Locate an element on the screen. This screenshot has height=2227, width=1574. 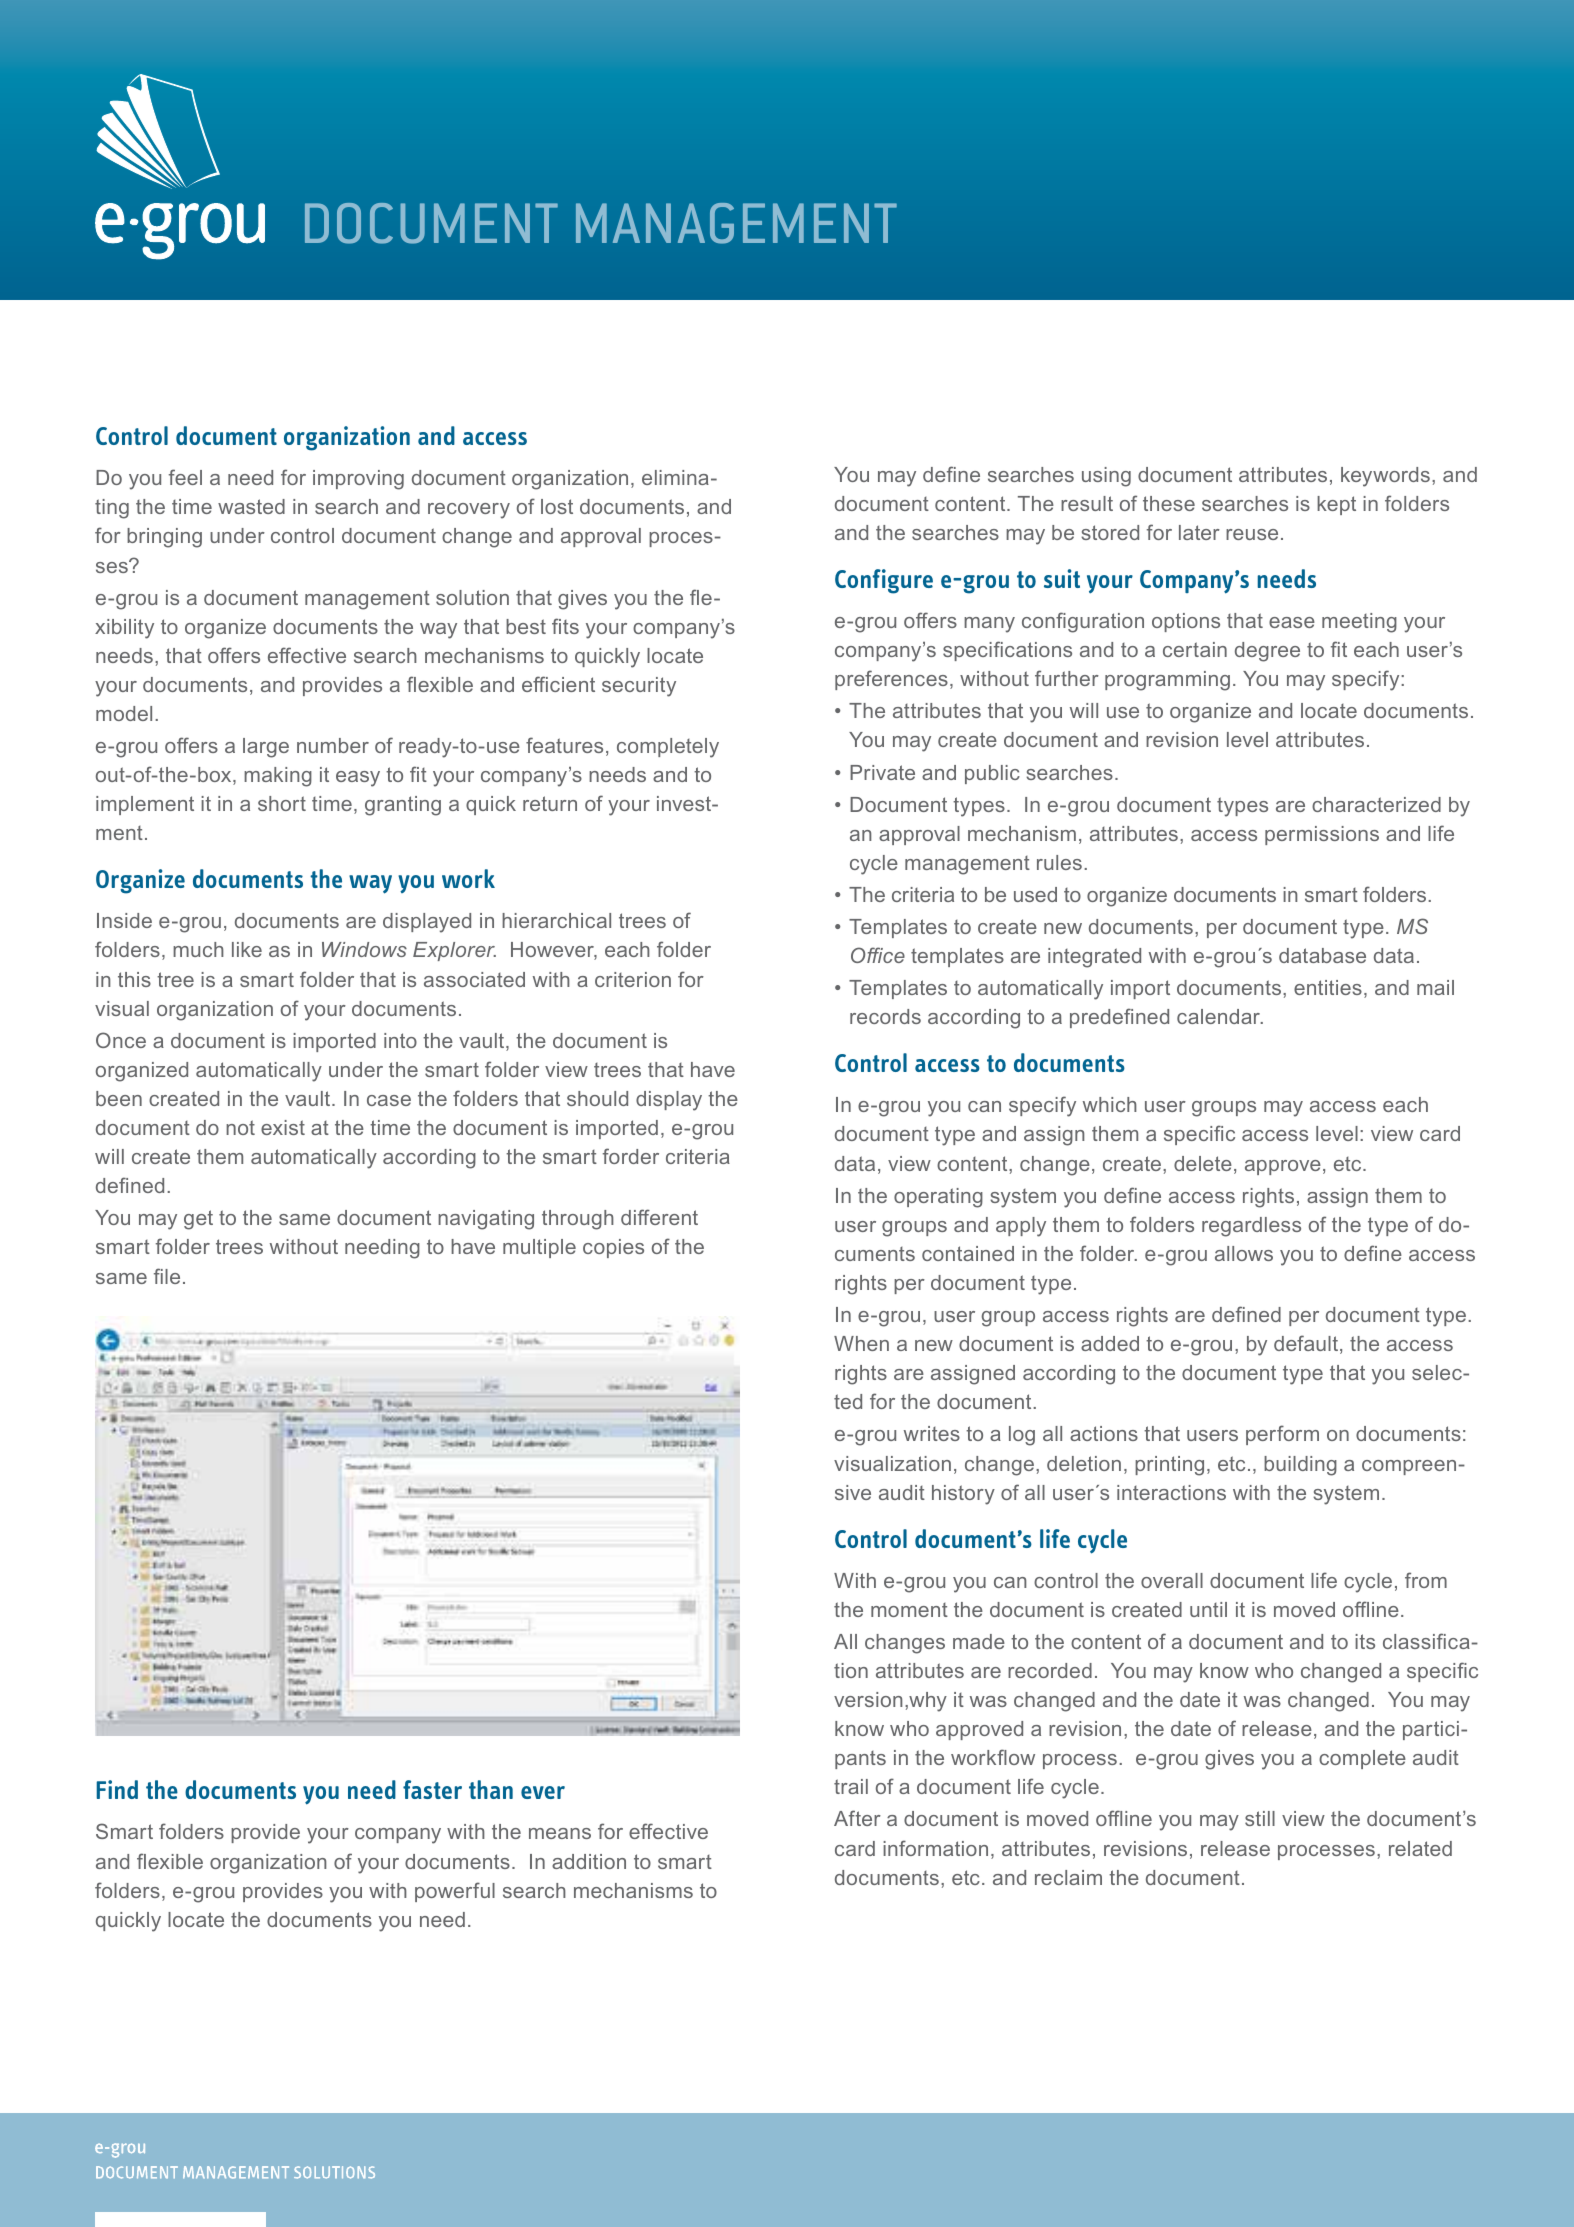
regardless is located at coordinates (1251, 1227).
